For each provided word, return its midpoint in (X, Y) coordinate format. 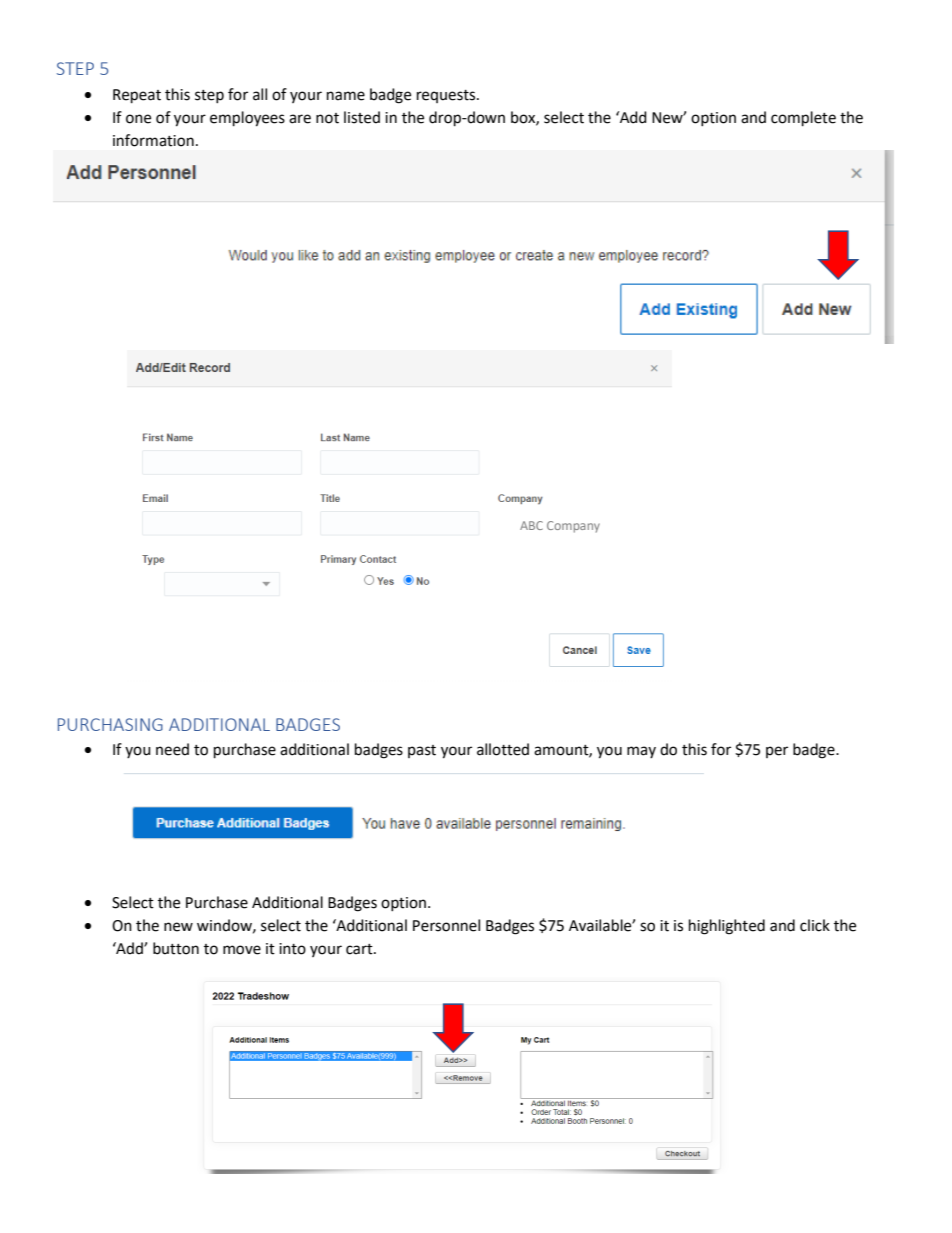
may (641, 752)
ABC (531, 525)
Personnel (446, 925)
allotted (503, 749)
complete (803, 119)
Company (573, 527)
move (242, 950)
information (153, 140)
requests (447, 96)
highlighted (727, 927)
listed (362, 117)
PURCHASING (110, 724)
